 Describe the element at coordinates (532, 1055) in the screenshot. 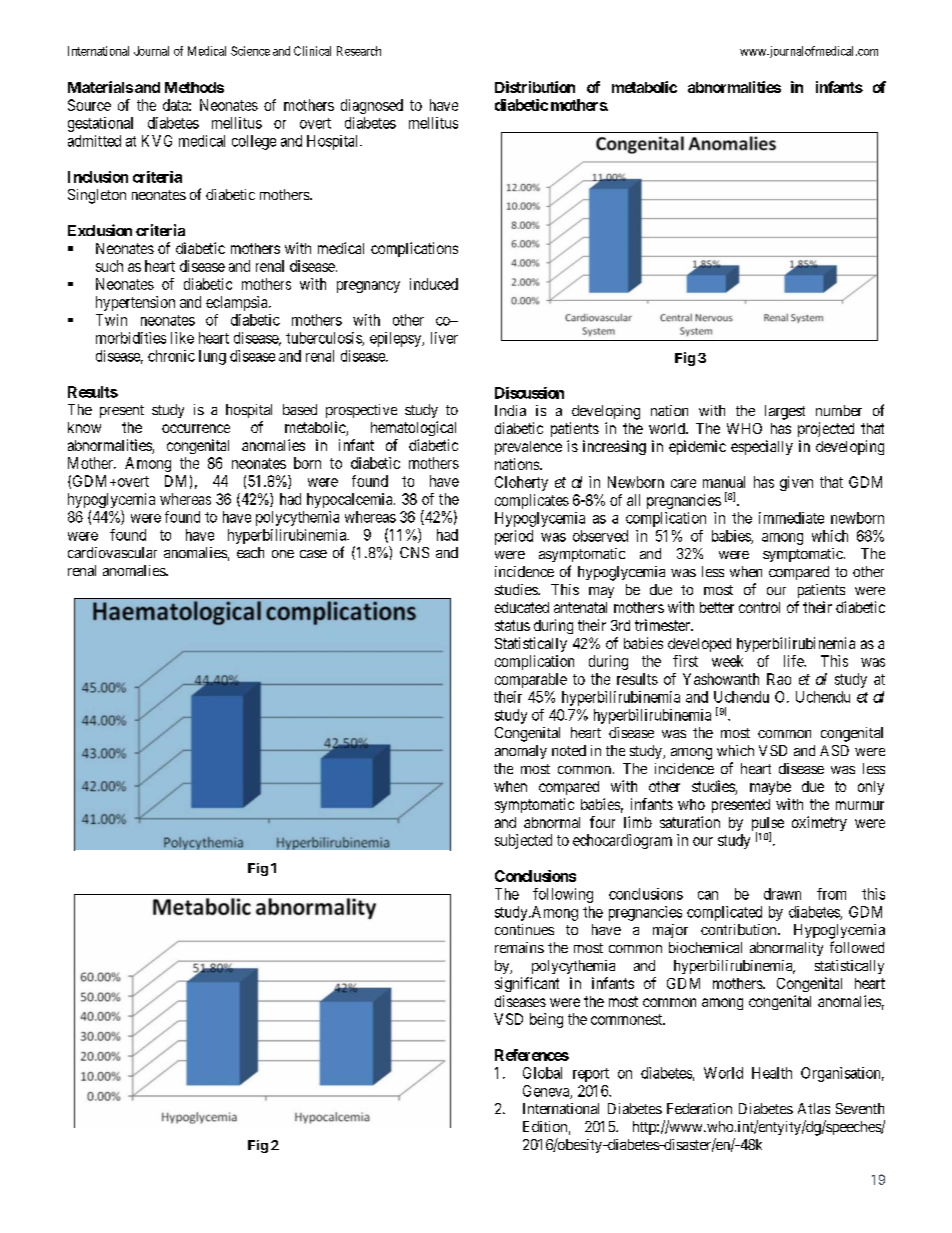

I see `References` at that location.
